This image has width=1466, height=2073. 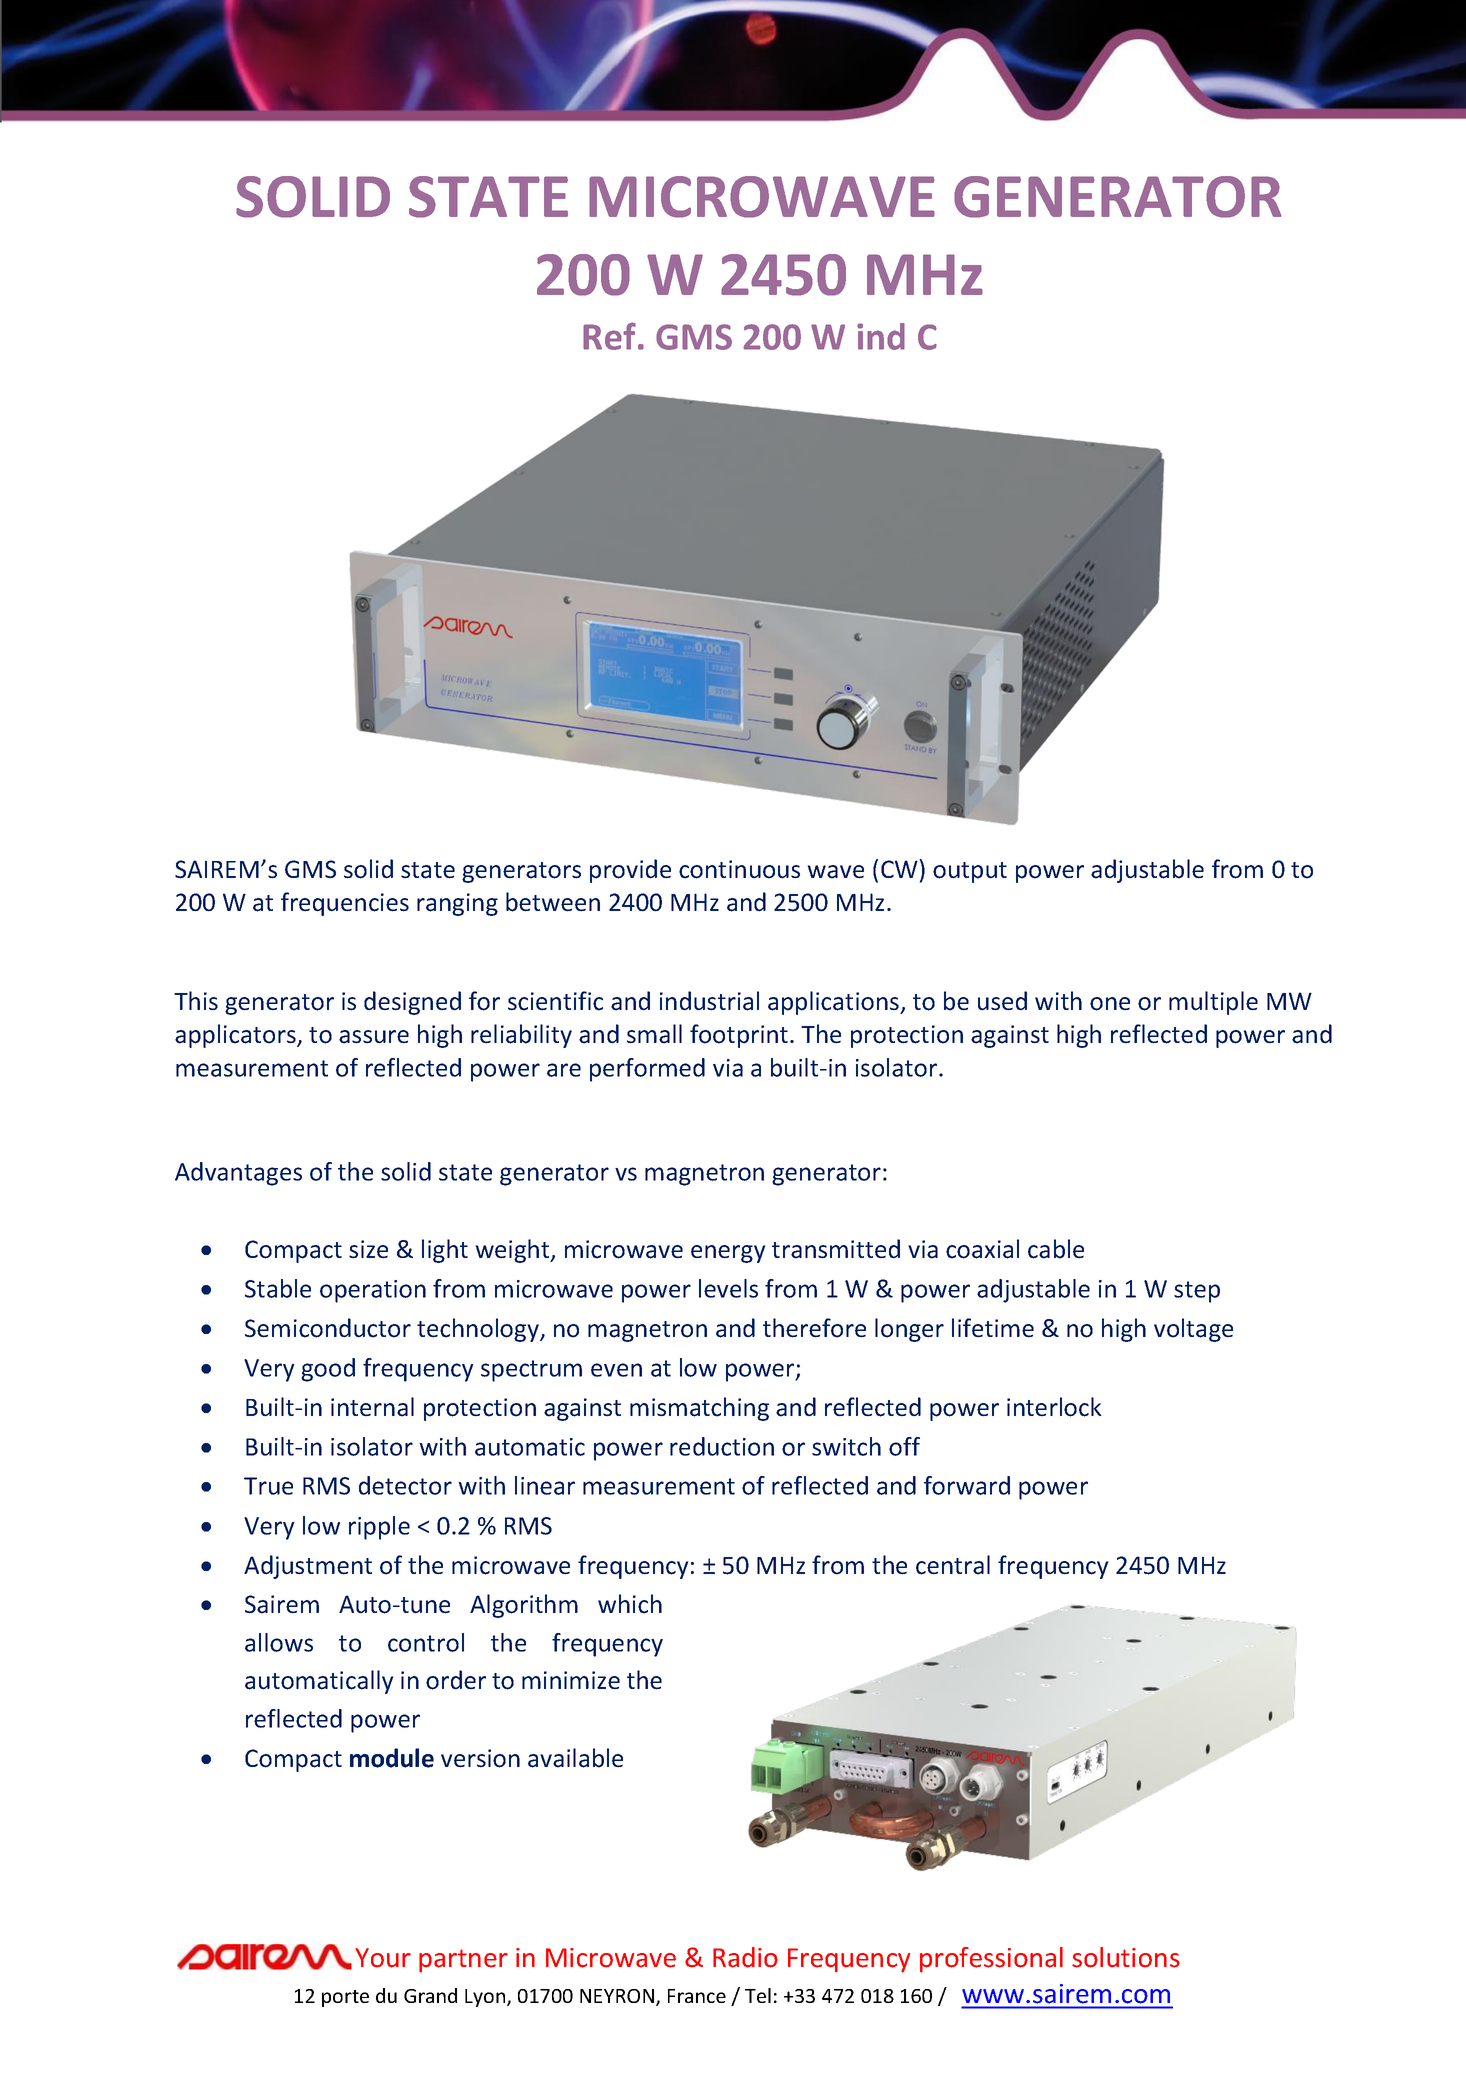 What do you see at coordinates (1056, 1249) in the image?
I see `cable` at bounding box center [1056, 1249].
